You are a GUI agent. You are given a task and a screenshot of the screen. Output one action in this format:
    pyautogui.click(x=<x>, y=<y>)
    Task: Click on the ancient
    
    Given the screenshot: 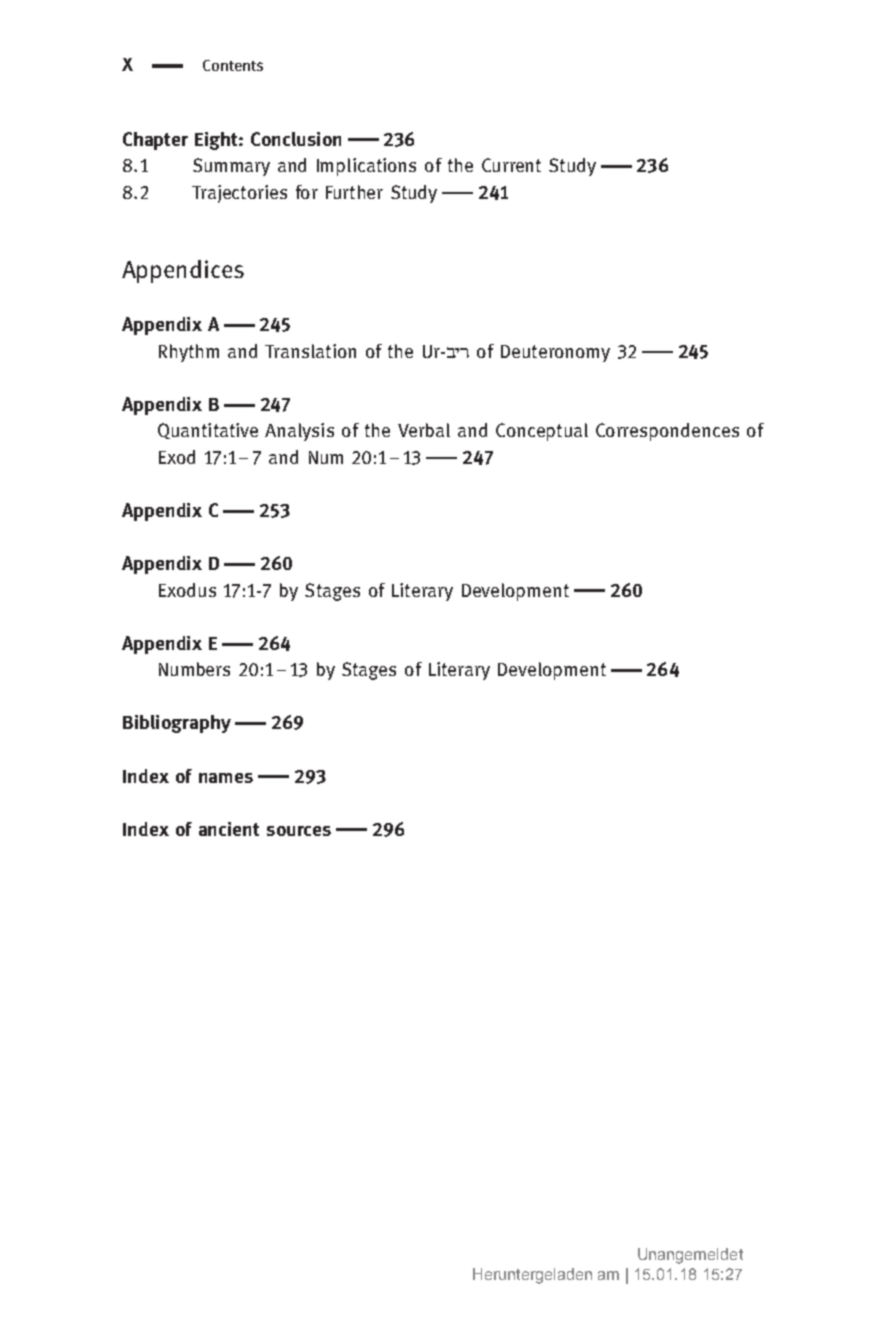 What is the action you would take?
    pyautogui.click(x=229, y=829)
